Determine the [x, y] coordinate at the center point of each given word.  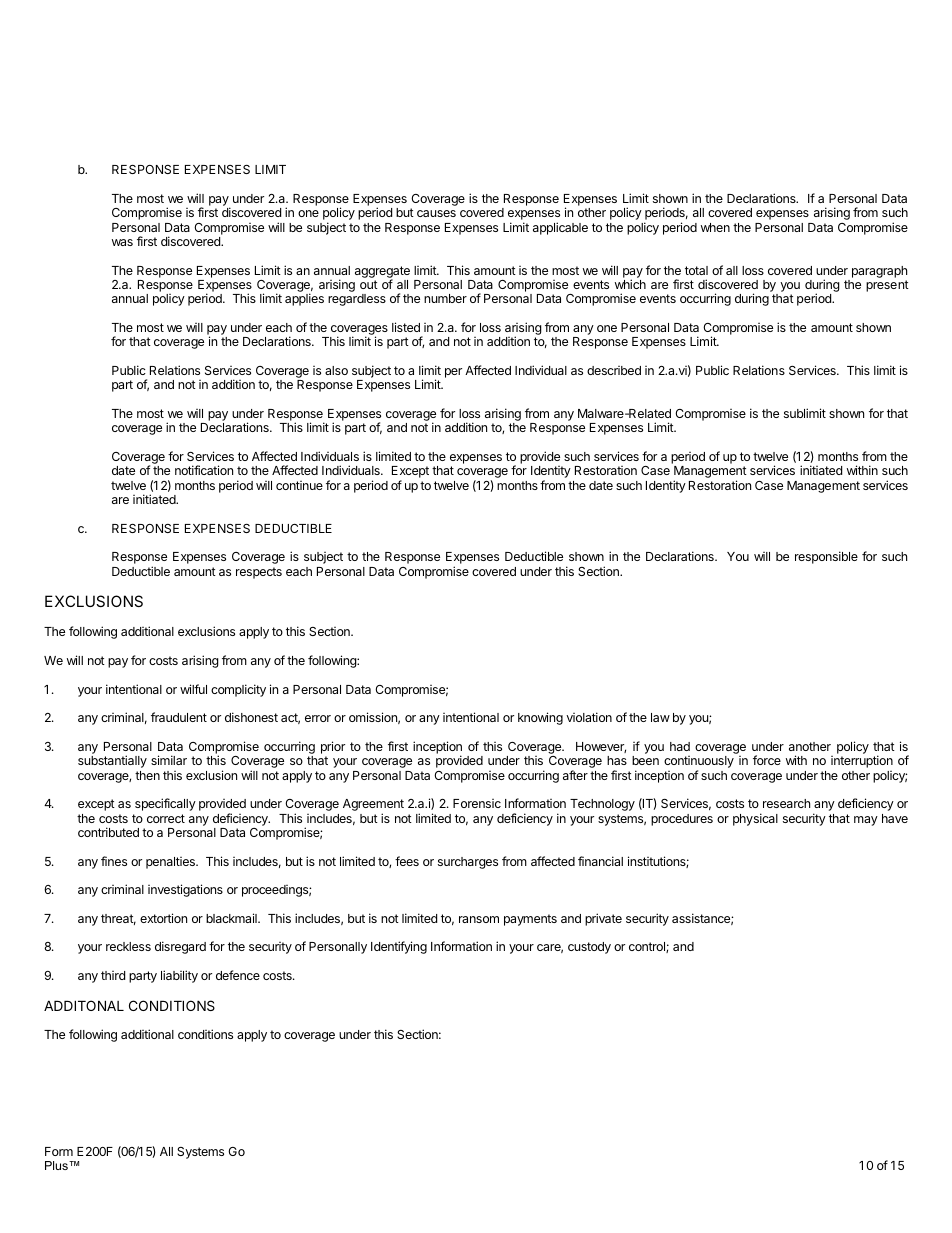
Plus [57, 1165]
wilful [193, 689]
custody [589, 948]
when [715, 227]
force [767, 760]
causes [436, 213]
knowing [540, 718]
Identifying [399, 947]
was [122, 242]
